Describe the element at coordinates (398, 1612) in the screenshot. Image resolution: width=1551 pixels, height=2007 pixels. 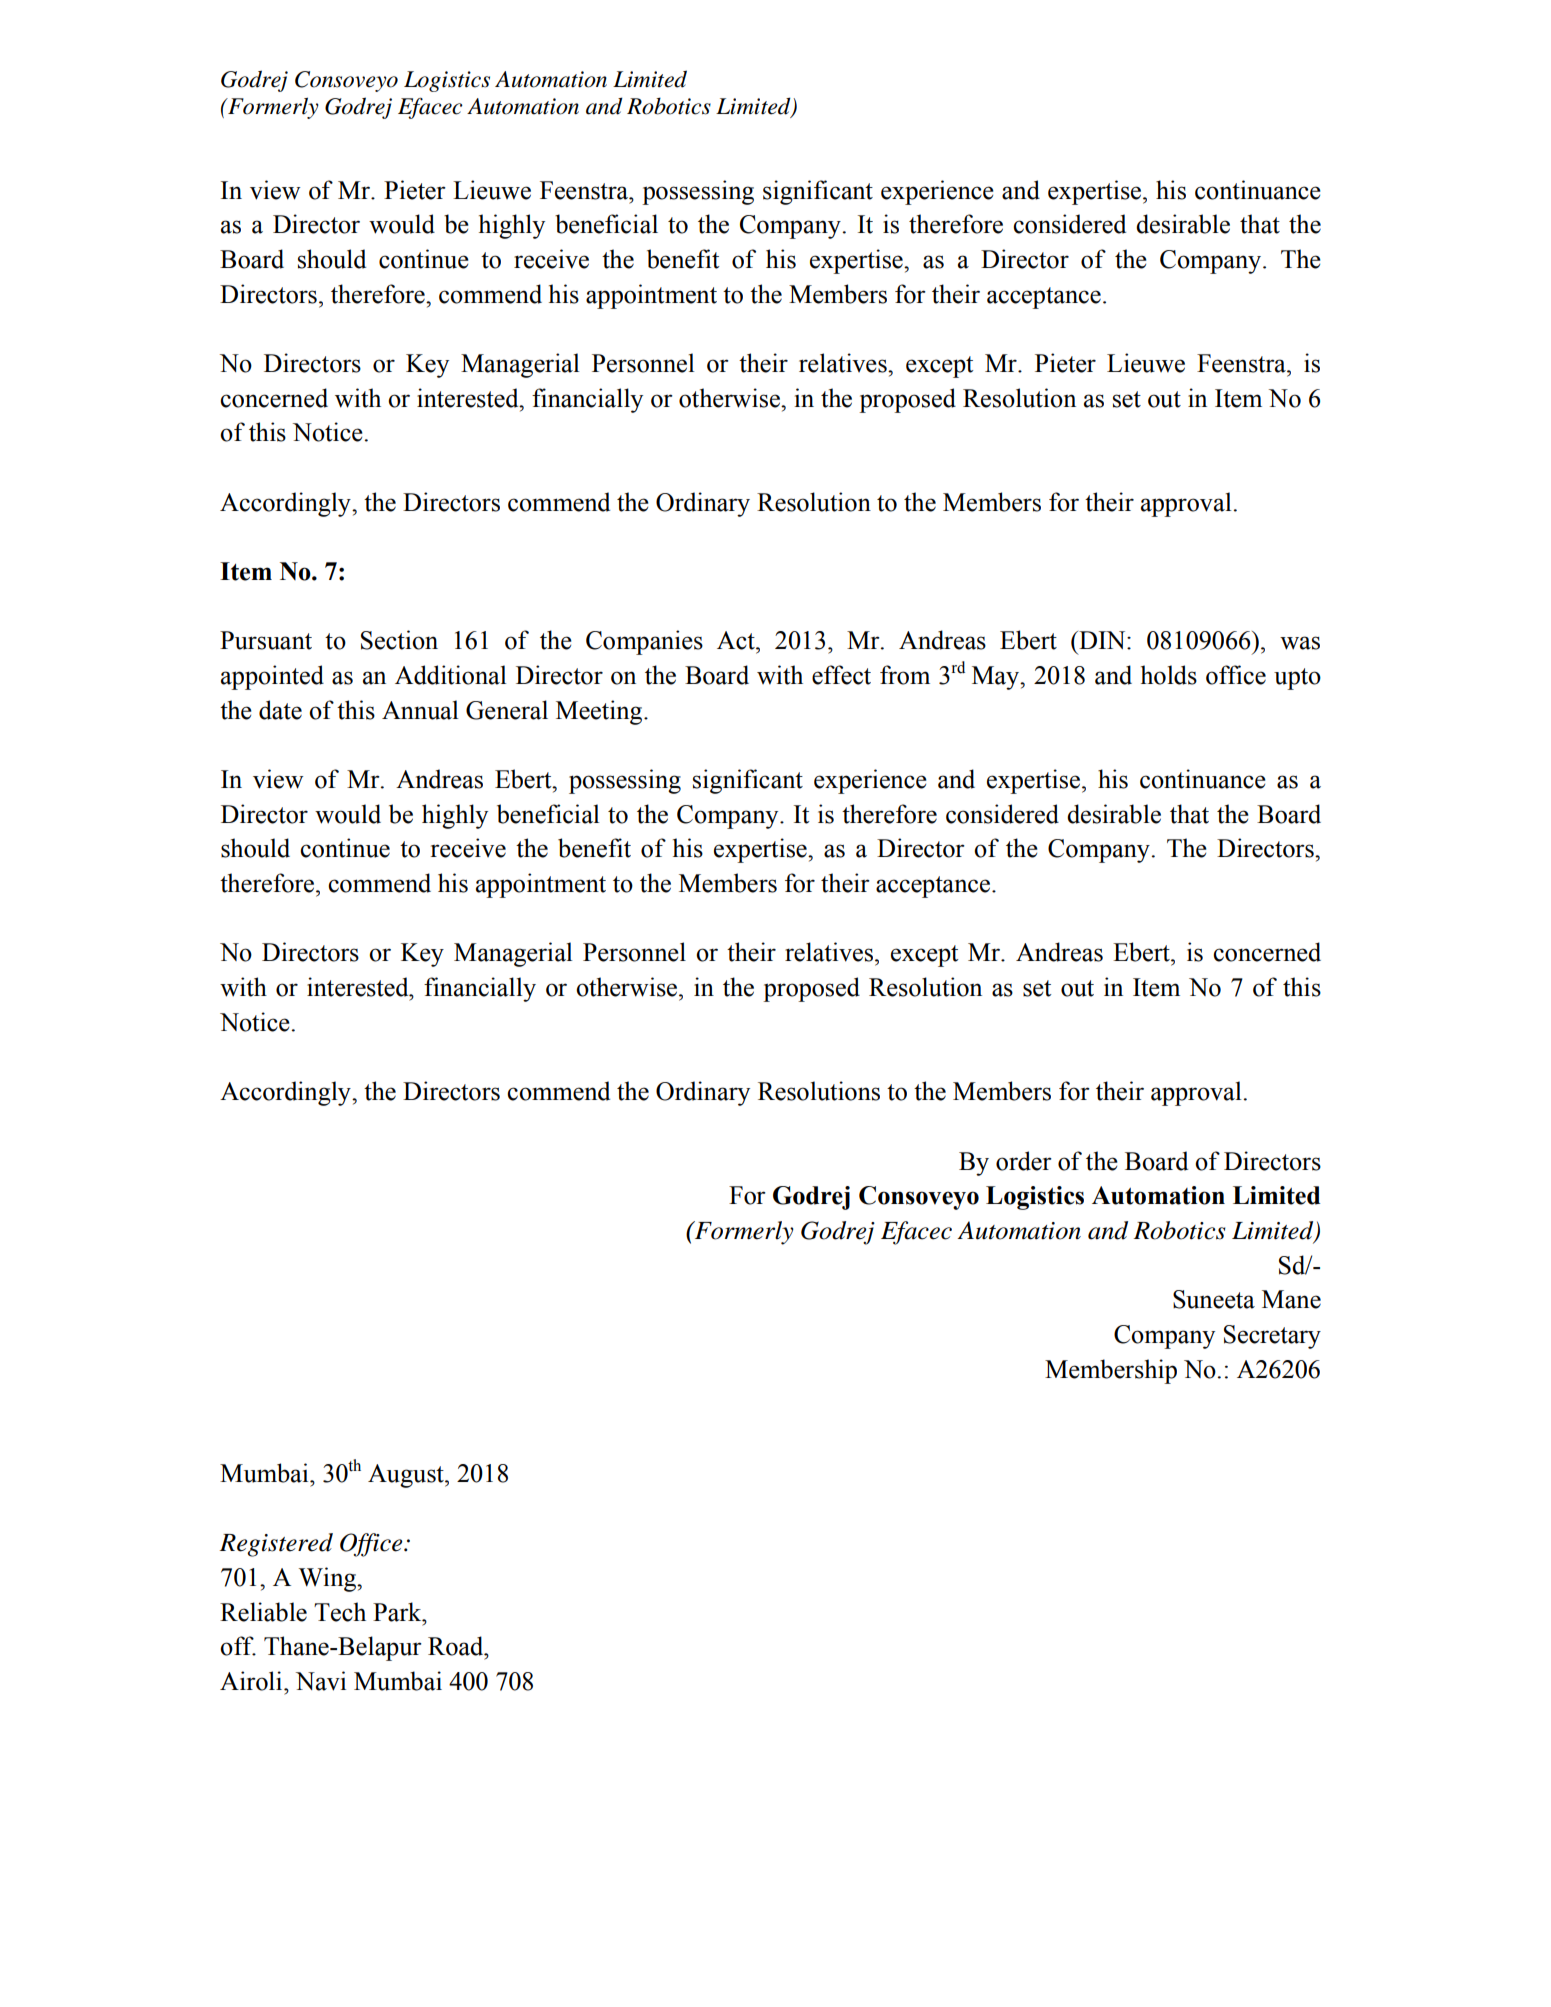
I see `Park` at that location.
